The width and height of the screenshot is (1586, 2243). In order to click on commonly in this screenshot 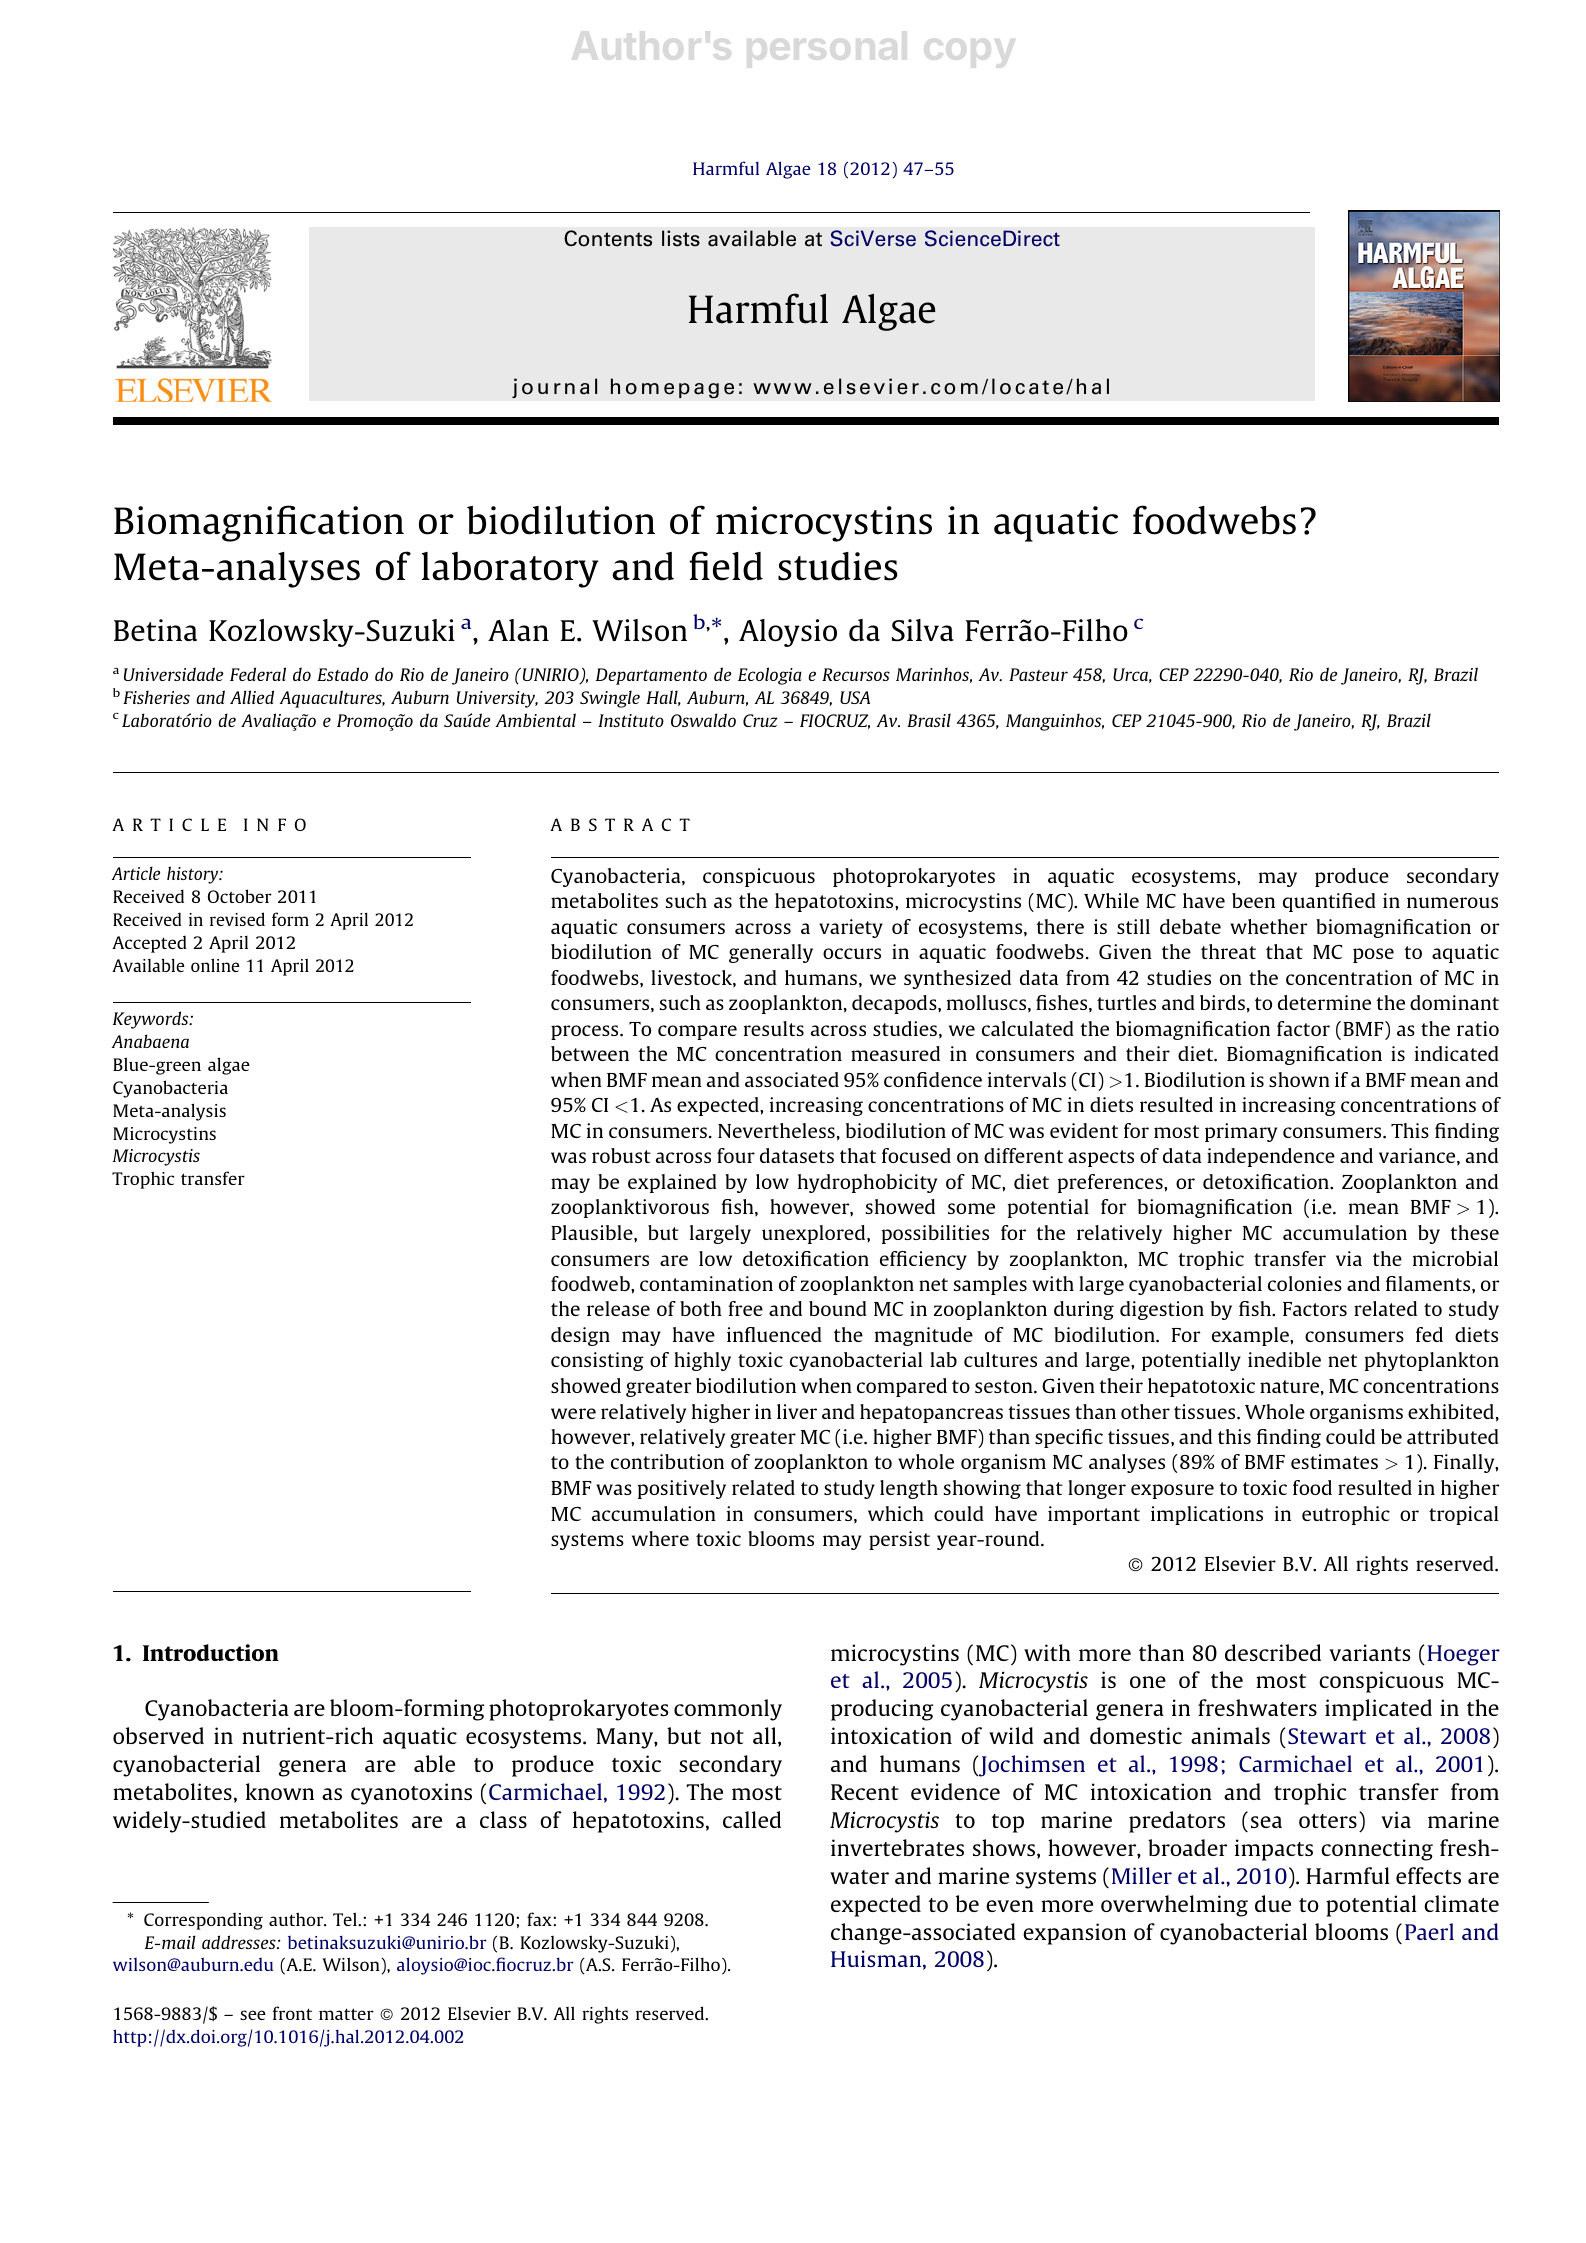, I will do `click(728, 1710)`.
